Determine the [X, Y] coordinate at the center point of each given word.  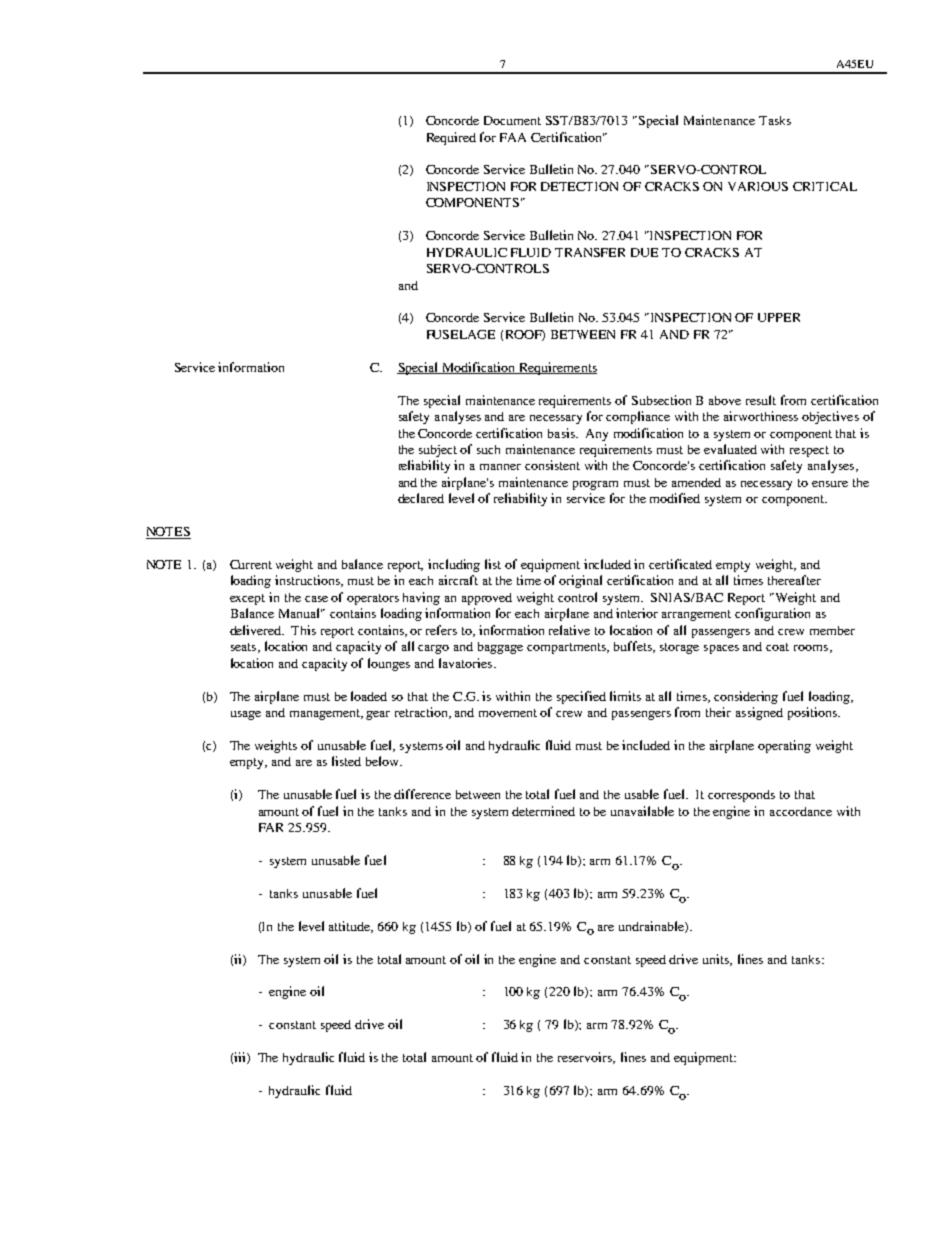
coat [777, 647]
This [303, 630]
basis [562, 433]
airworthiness [761, 416]
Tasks [775, 120]
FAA [513, 137]
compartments [567, 648]
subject [438, 451]
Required [451, 138]
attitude [351, 927]
